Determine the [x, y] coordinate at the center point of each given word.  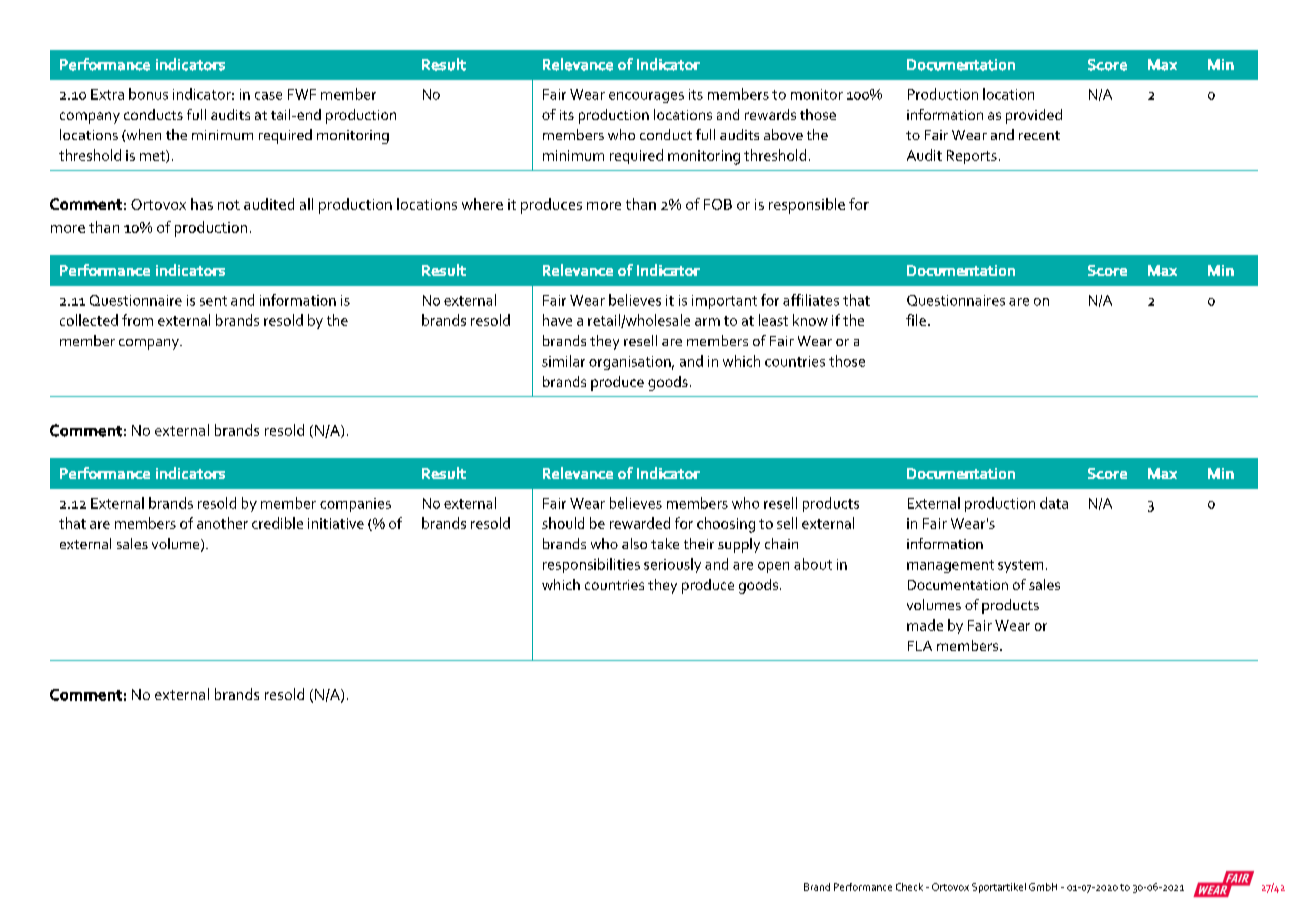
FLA [920, 646]
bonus [148, 94]
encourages [646, 97]
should [563, 523]
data [1054, 503]
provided [1034, 116]
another [222, 523]
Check [909, 887]
